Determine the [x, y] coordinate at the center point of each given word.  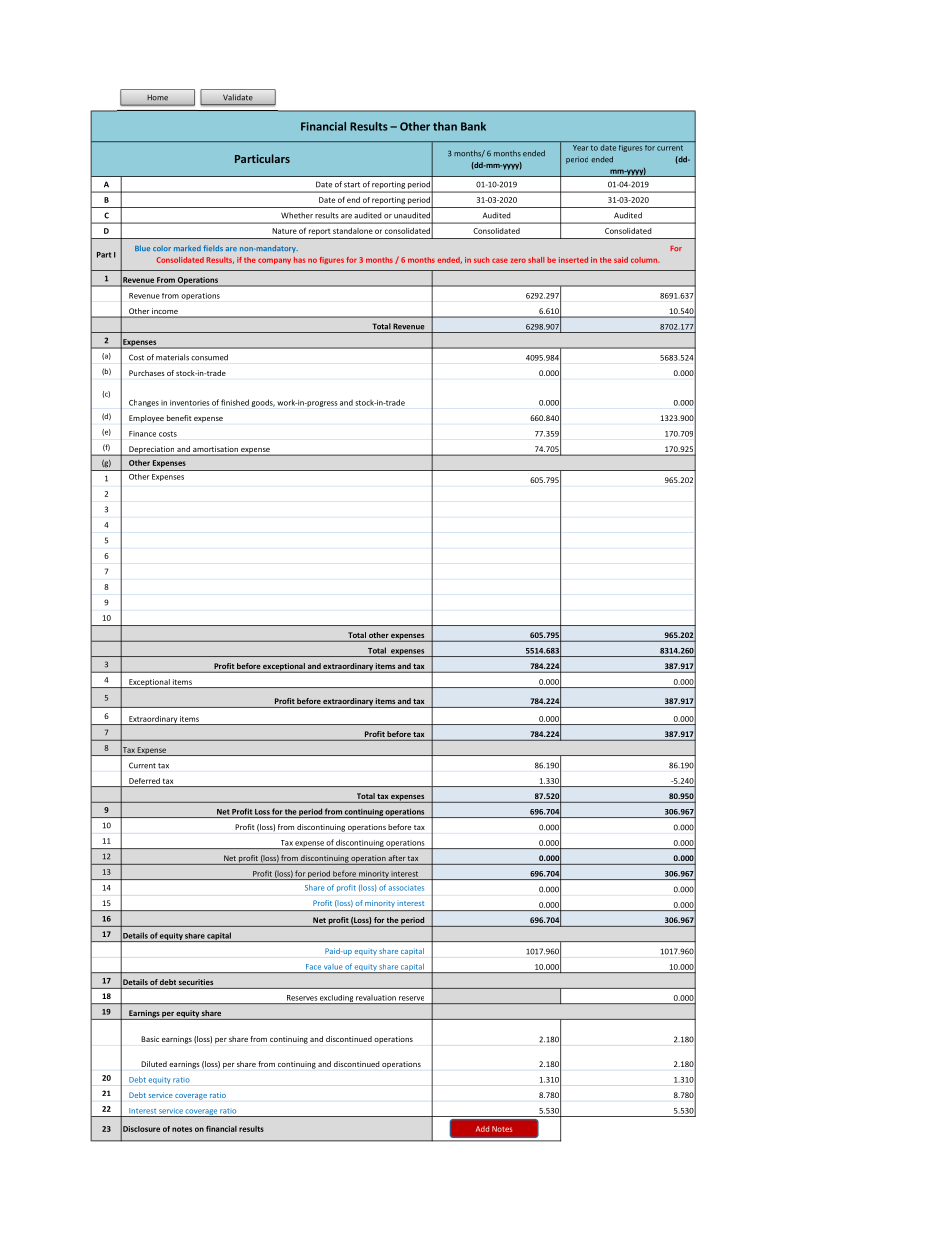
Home [157, 98]
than [445, 126]
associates [406, 888]
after [397, 858]
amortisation [215, 449]
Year [580, 148]
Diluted [154, 1064]
